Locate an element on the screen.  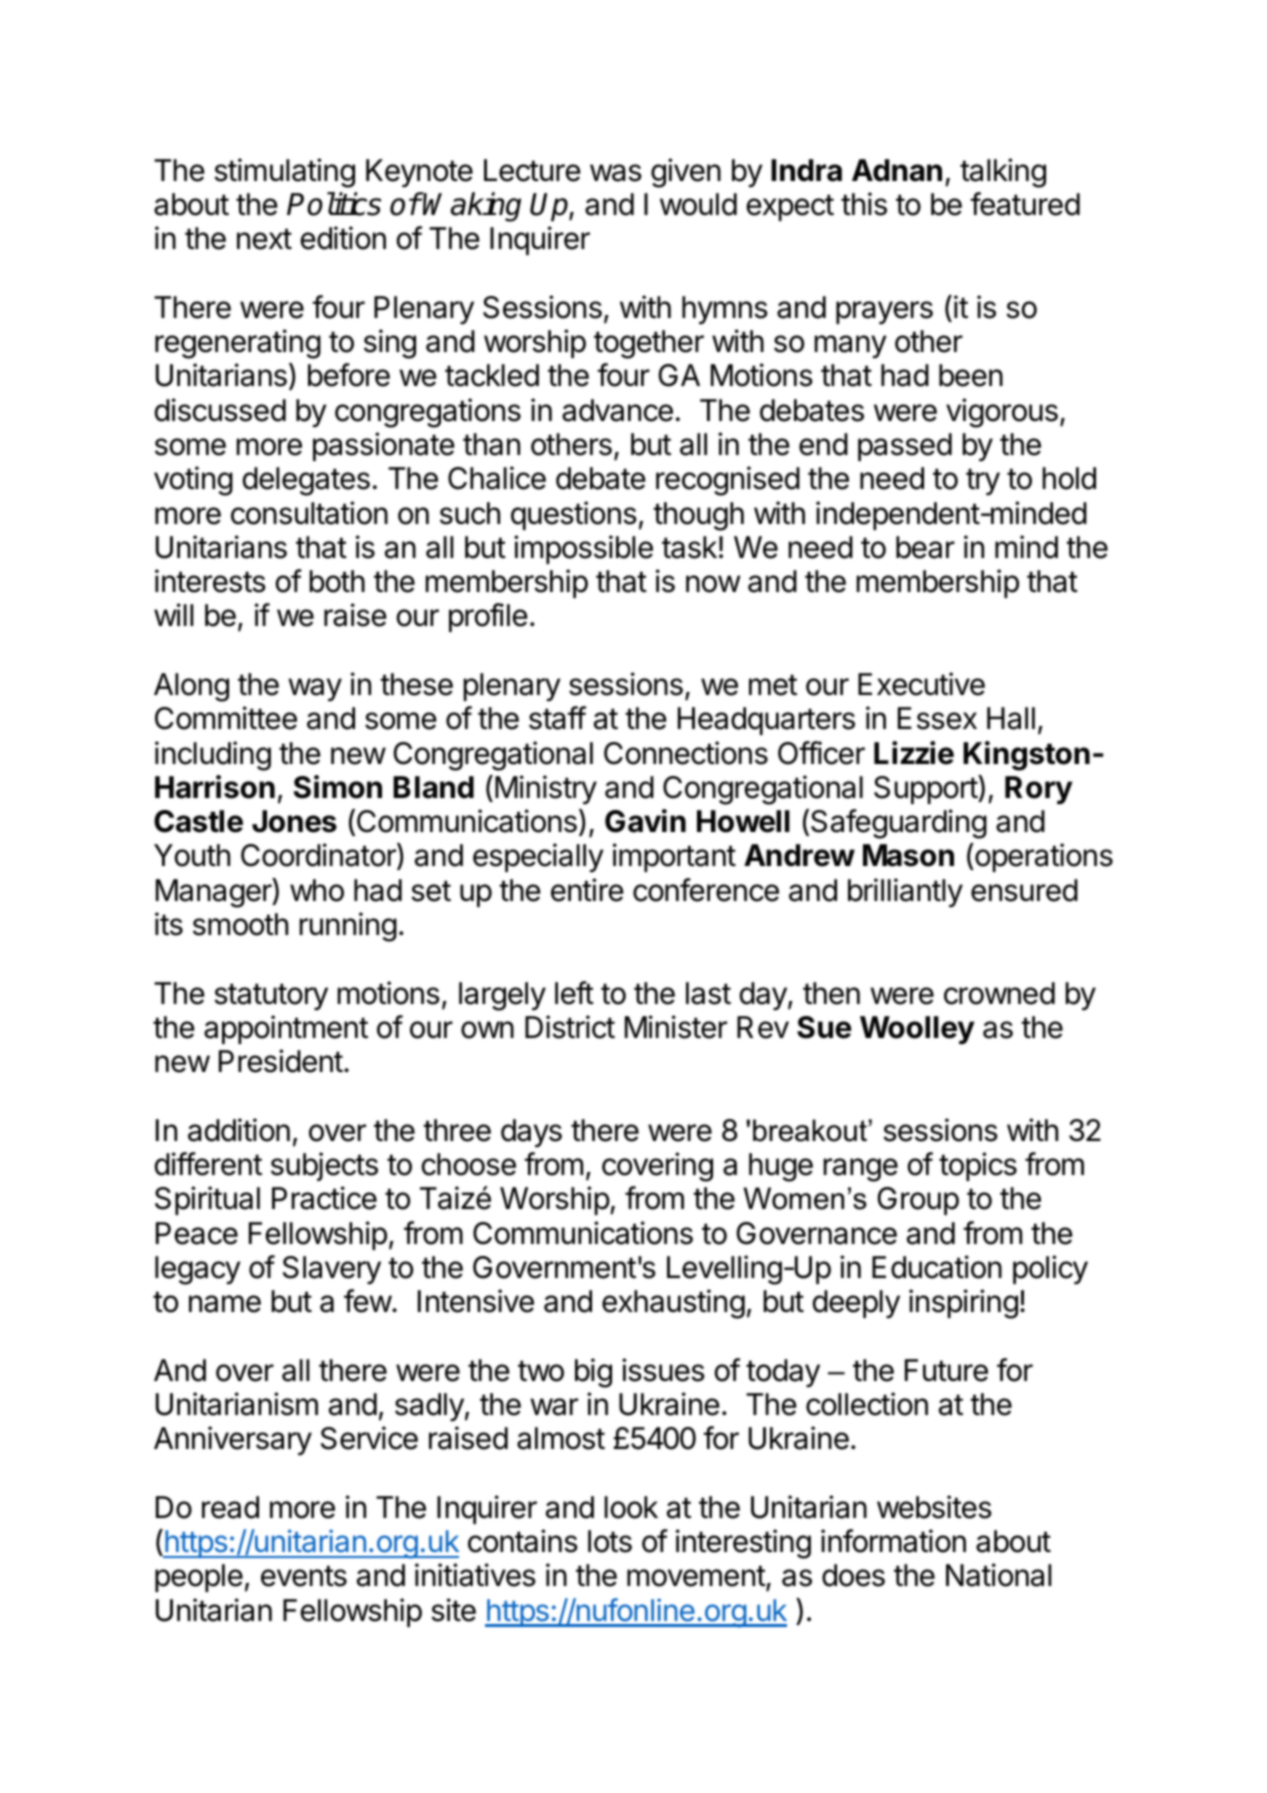
National is located at coordinates (998, 1575).
